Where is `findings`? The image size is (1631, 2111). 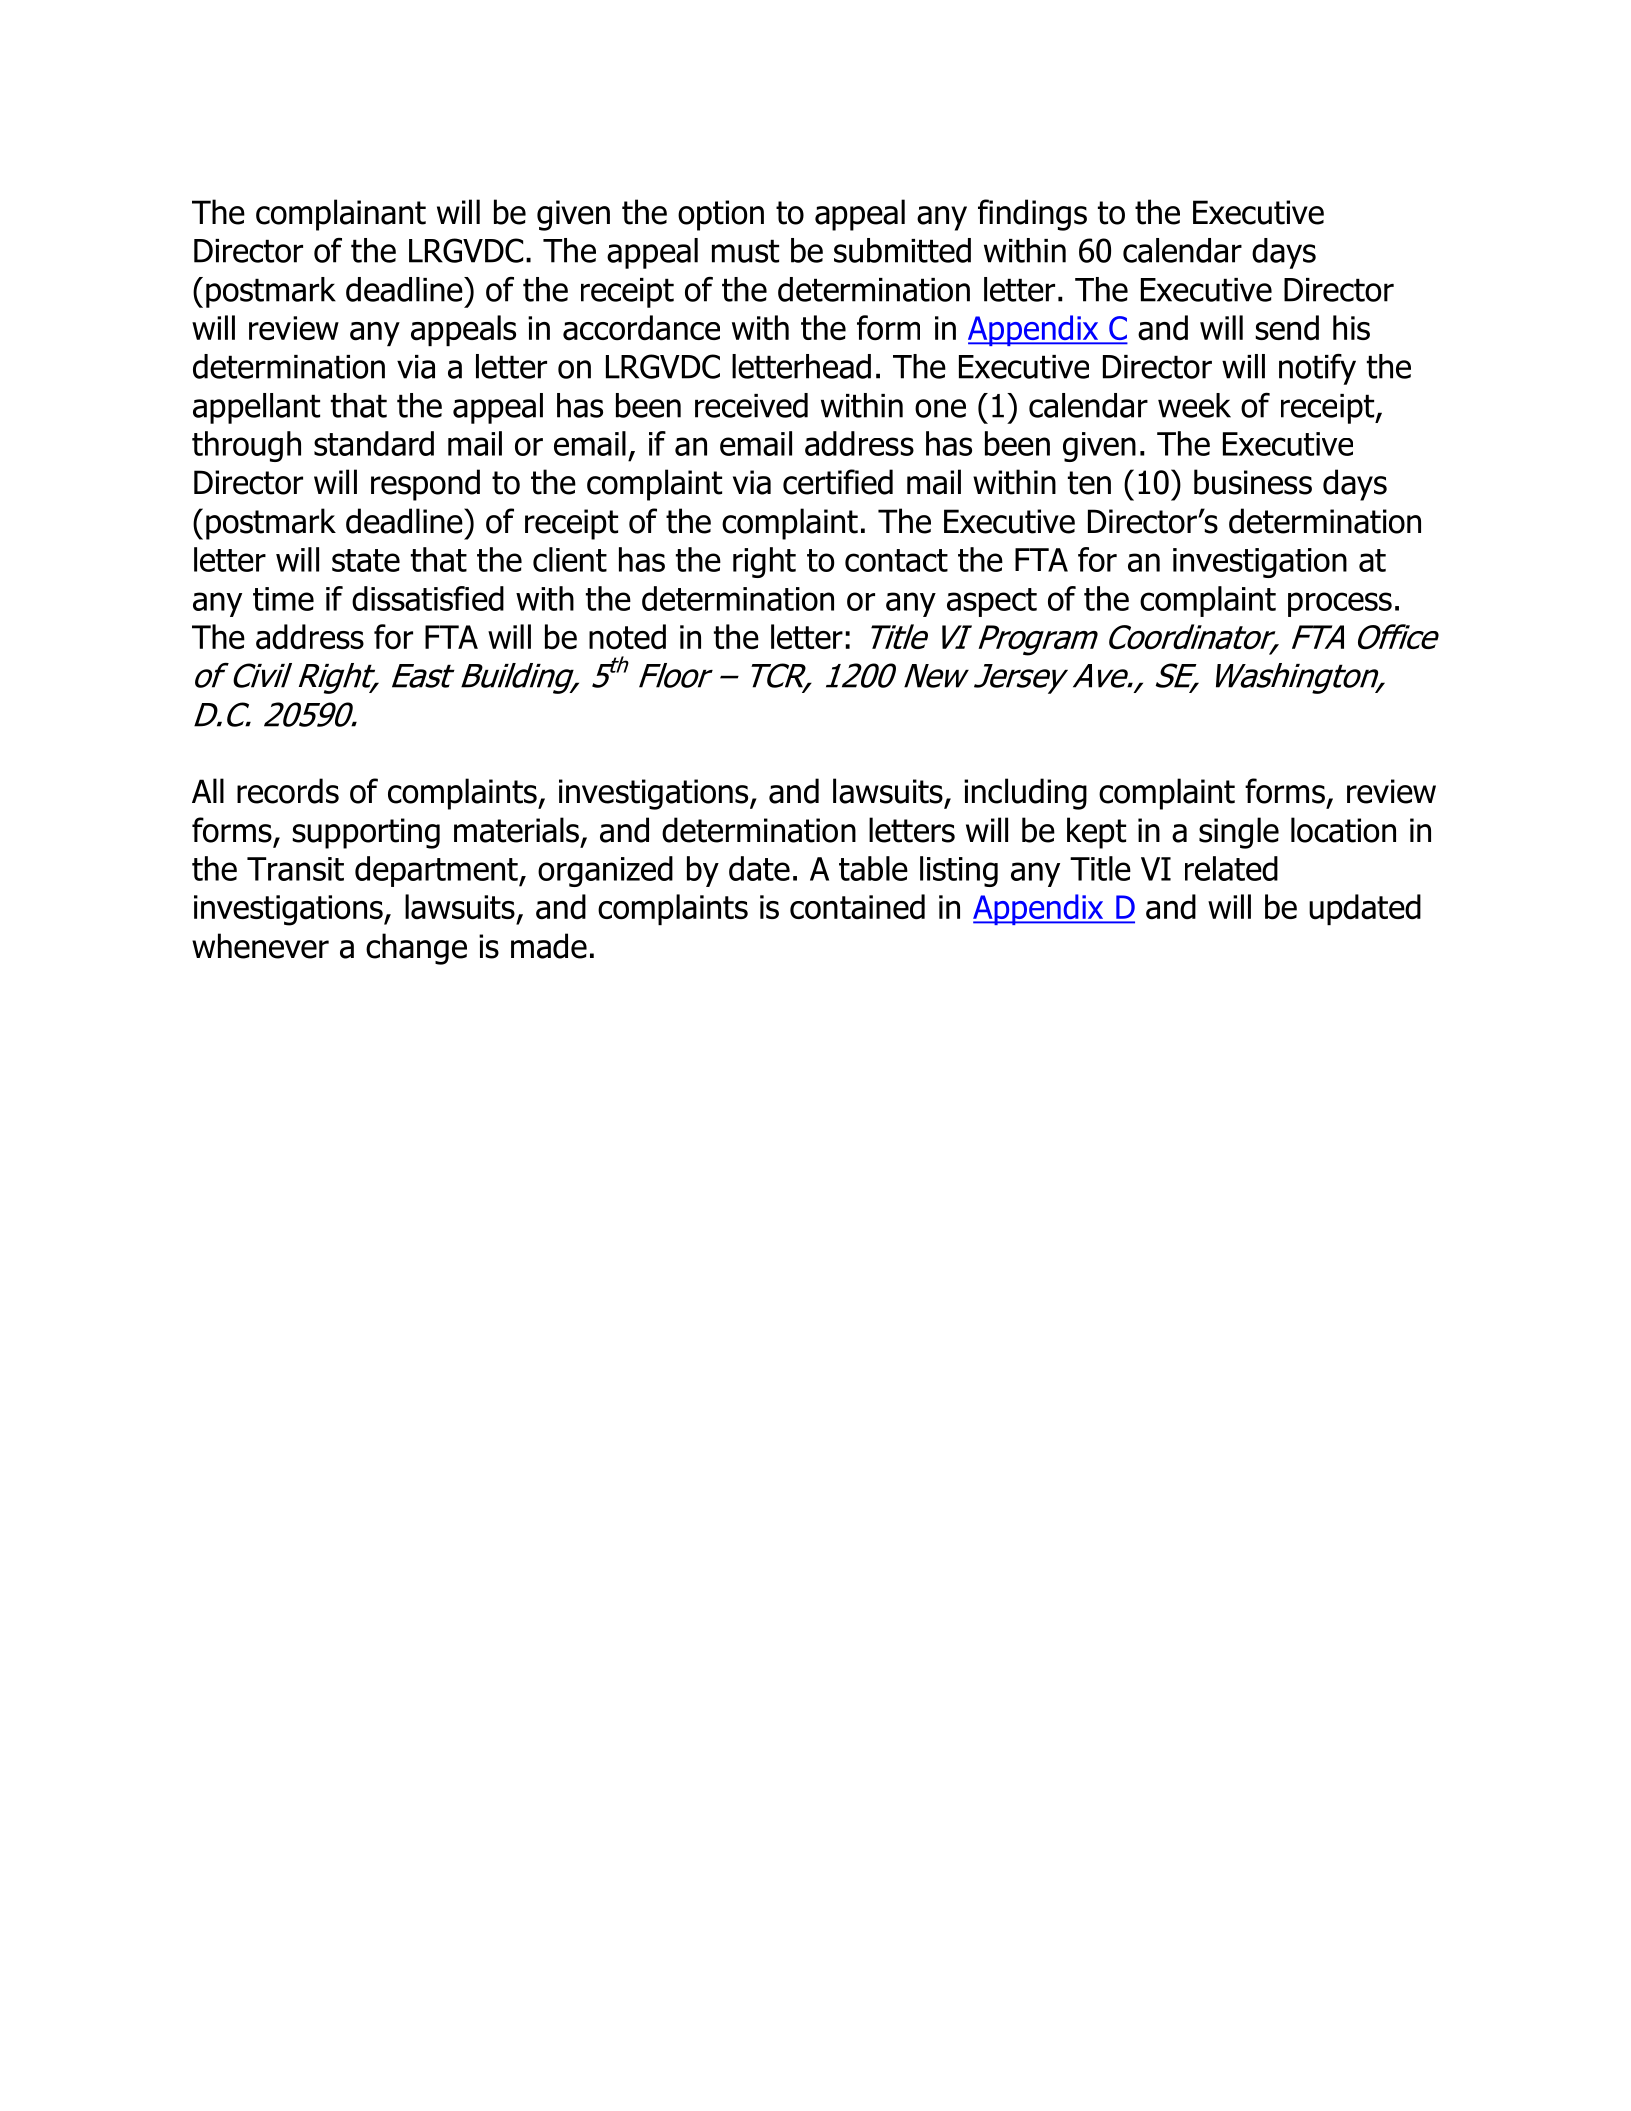
findings is located at coordinates (1032, 215).
